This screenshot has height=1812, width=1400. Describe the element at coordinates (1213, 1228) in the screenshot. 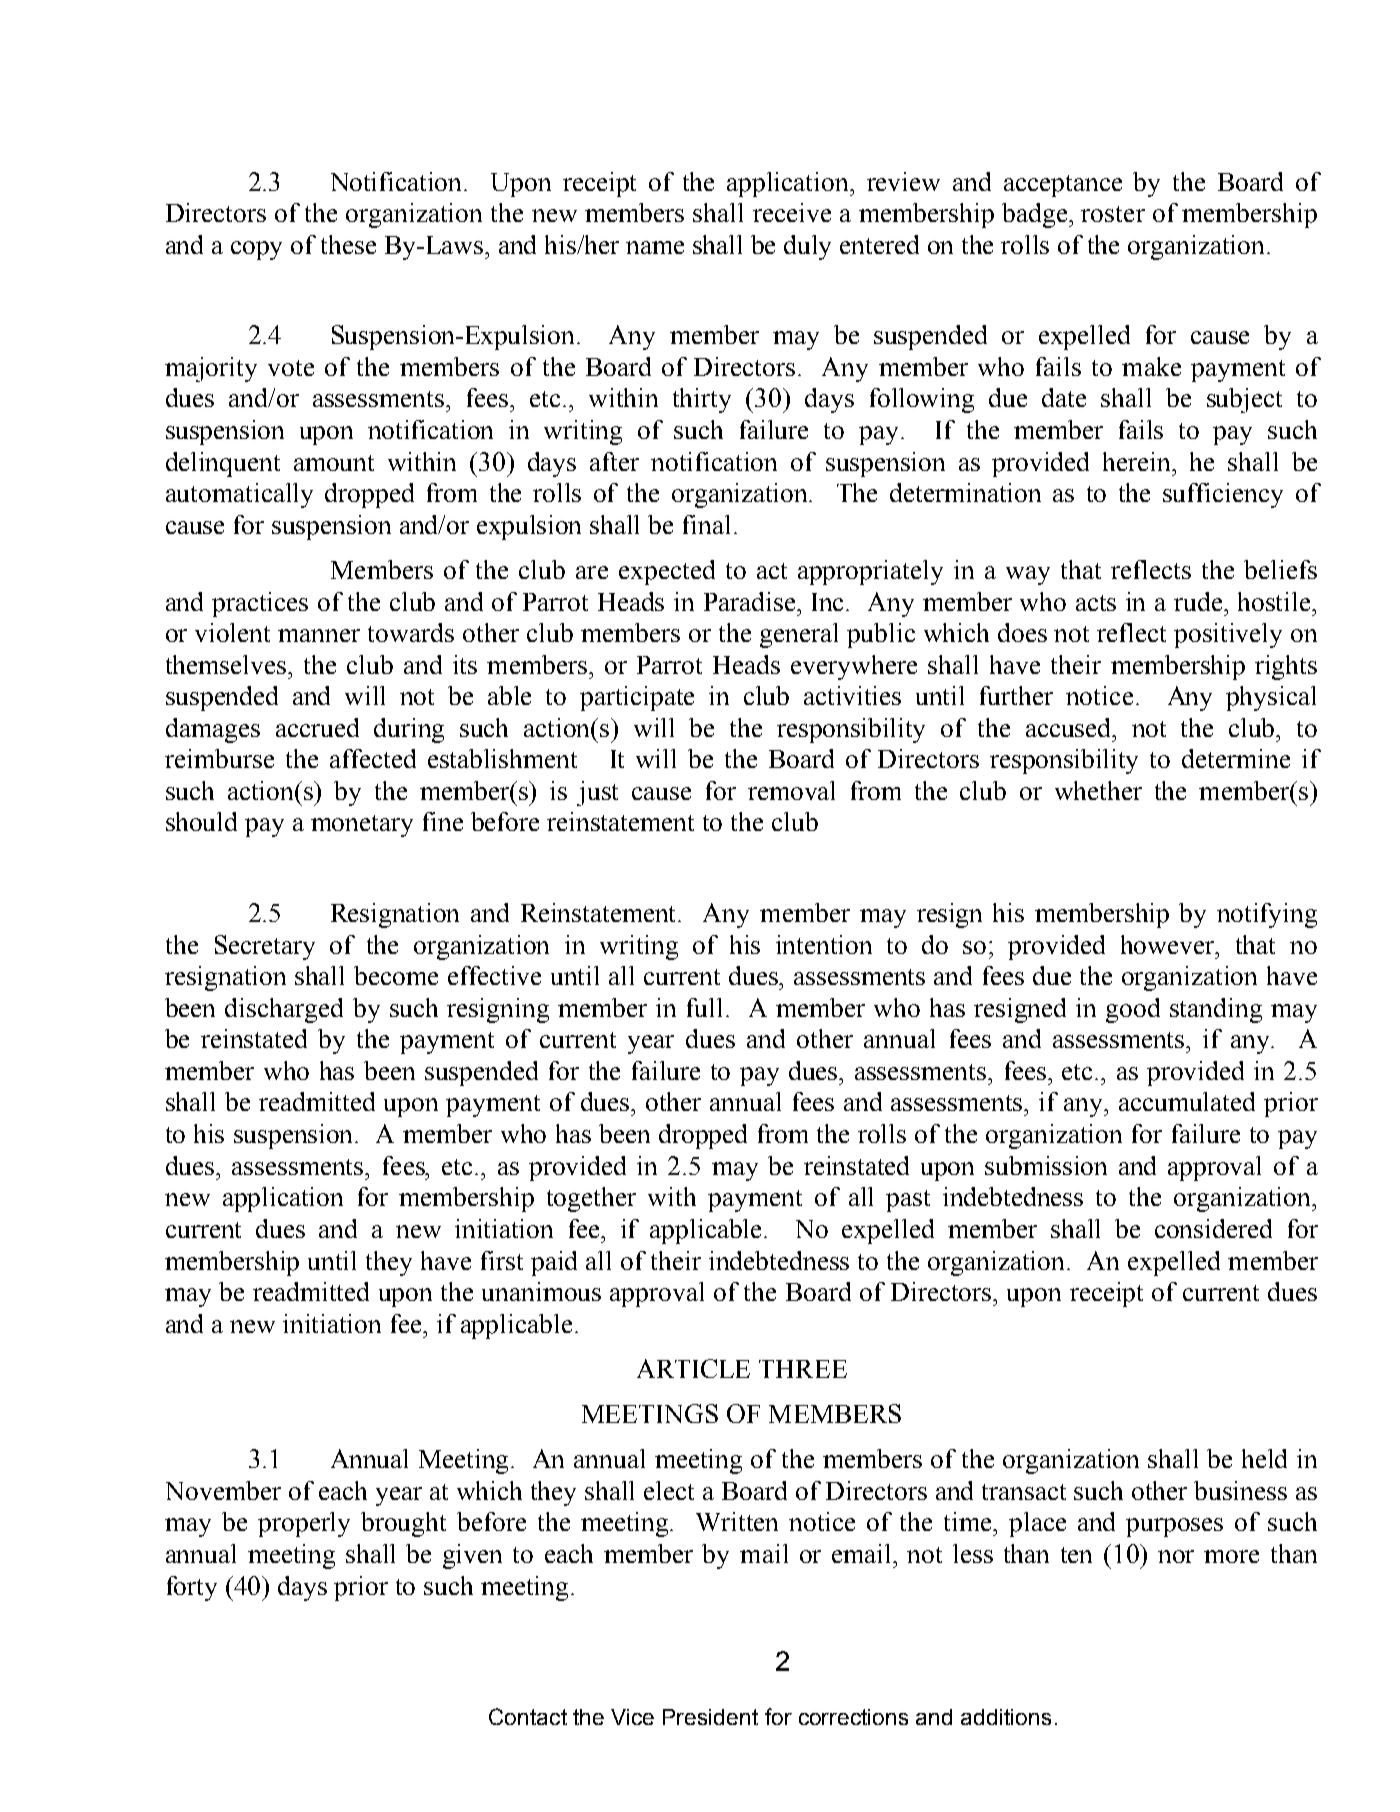

I see `considered` at that location.
